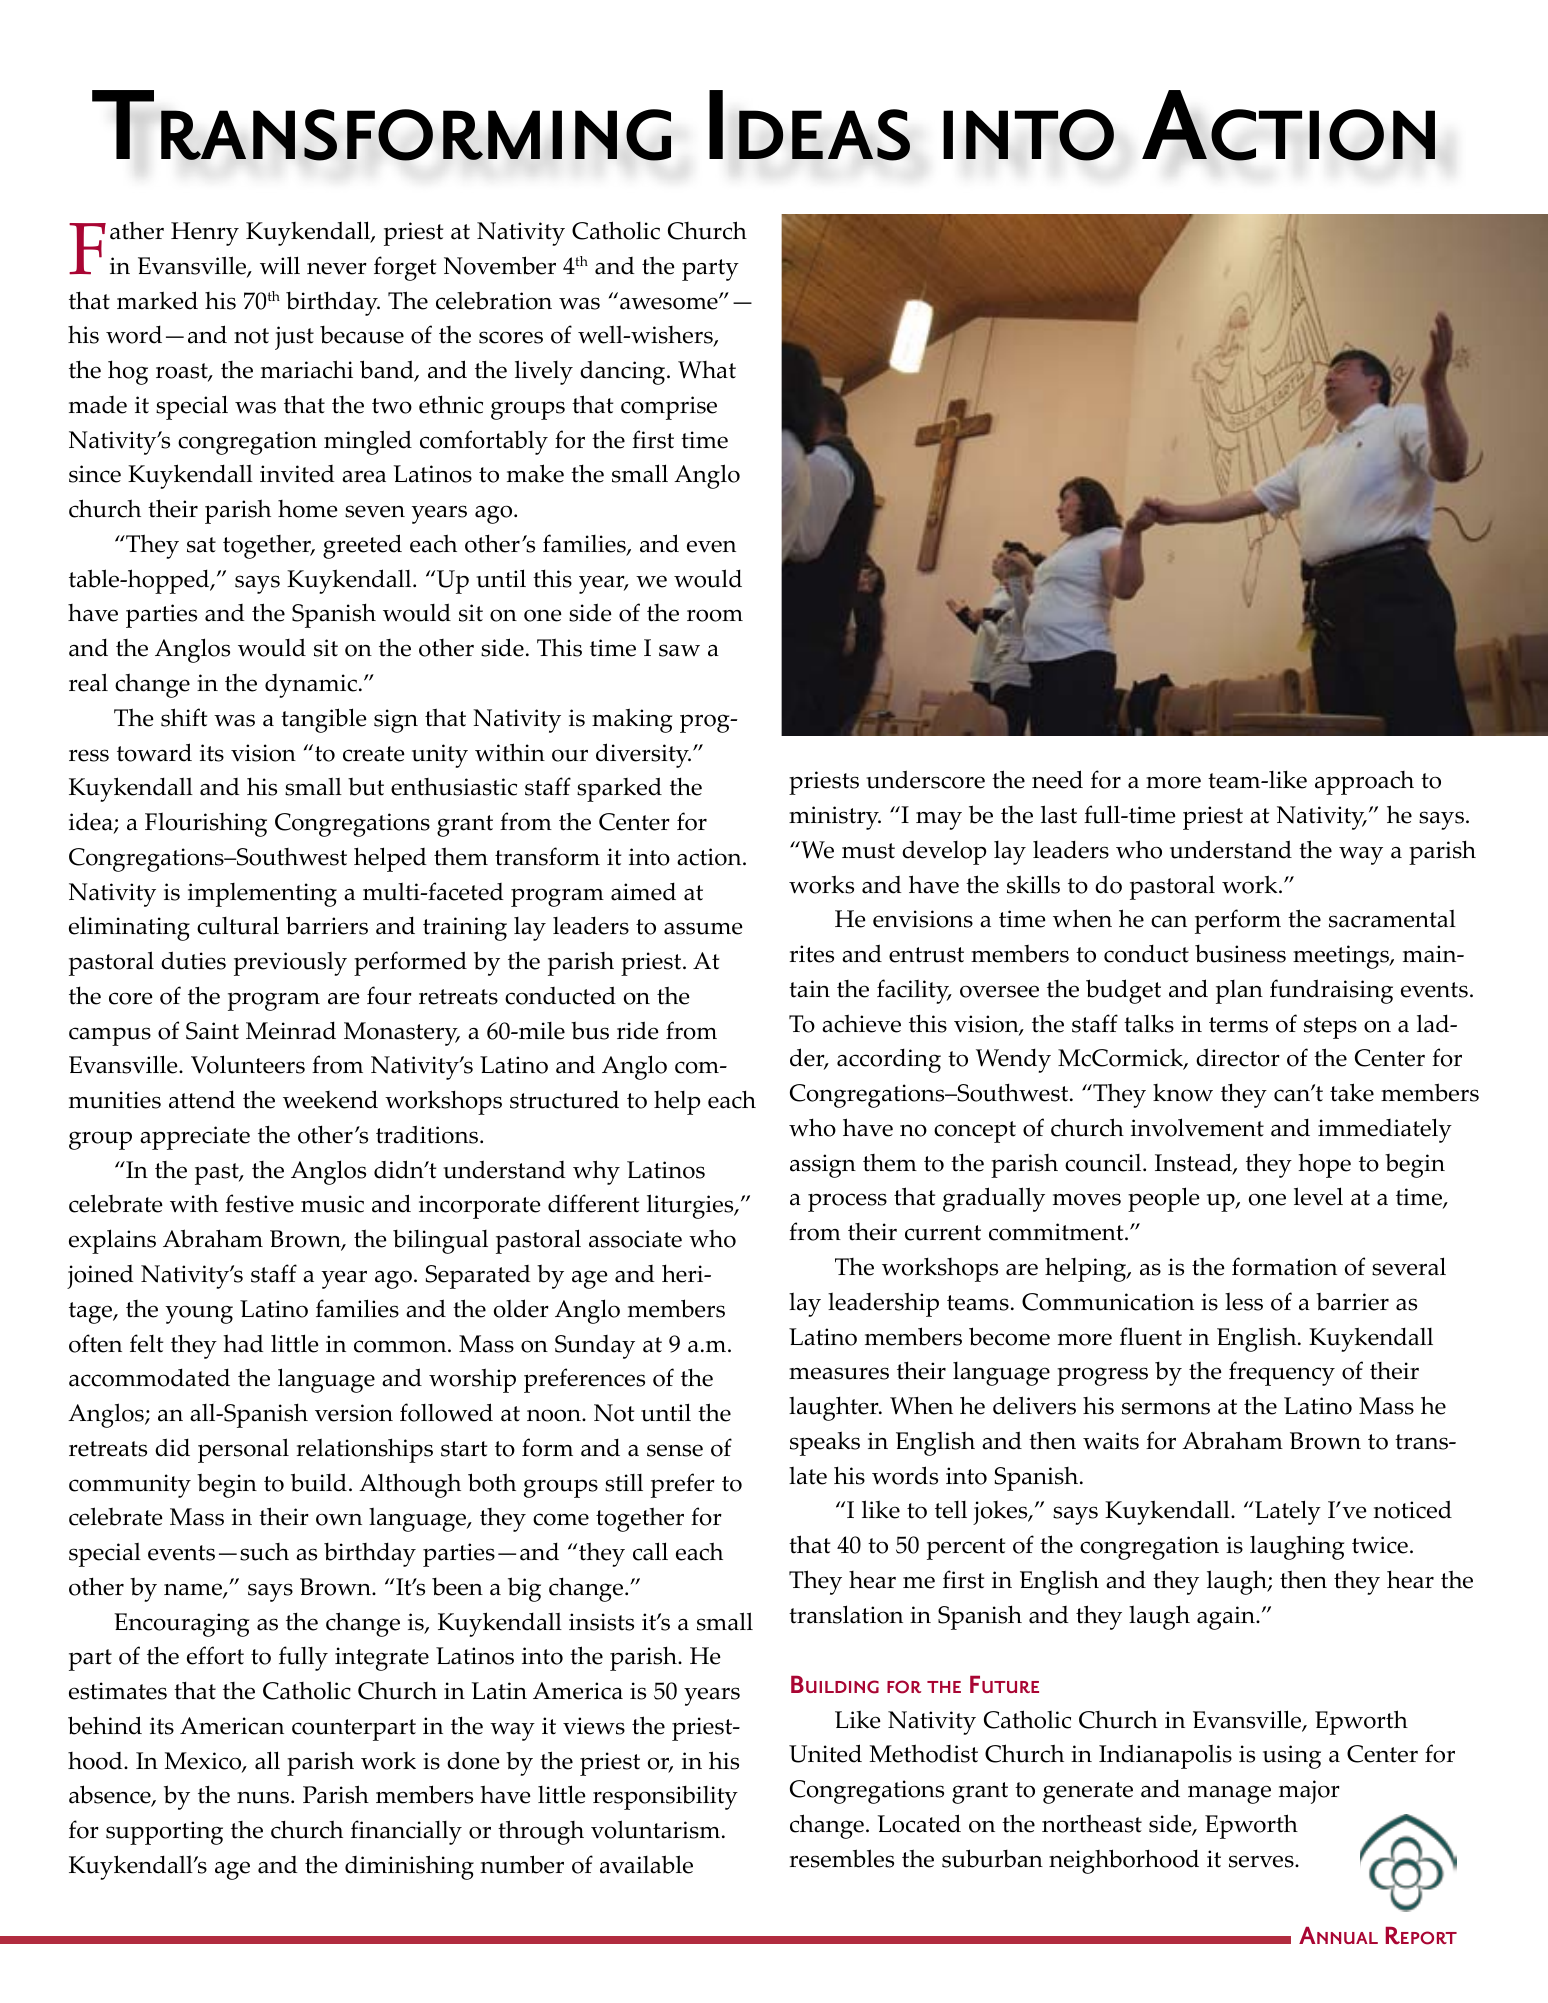 This screenshot has width=1548, height=2003. What do you see at coordinates (665, 1798) in the screenshot?
I see `responsibility` at bounding box center [665, 1798].
